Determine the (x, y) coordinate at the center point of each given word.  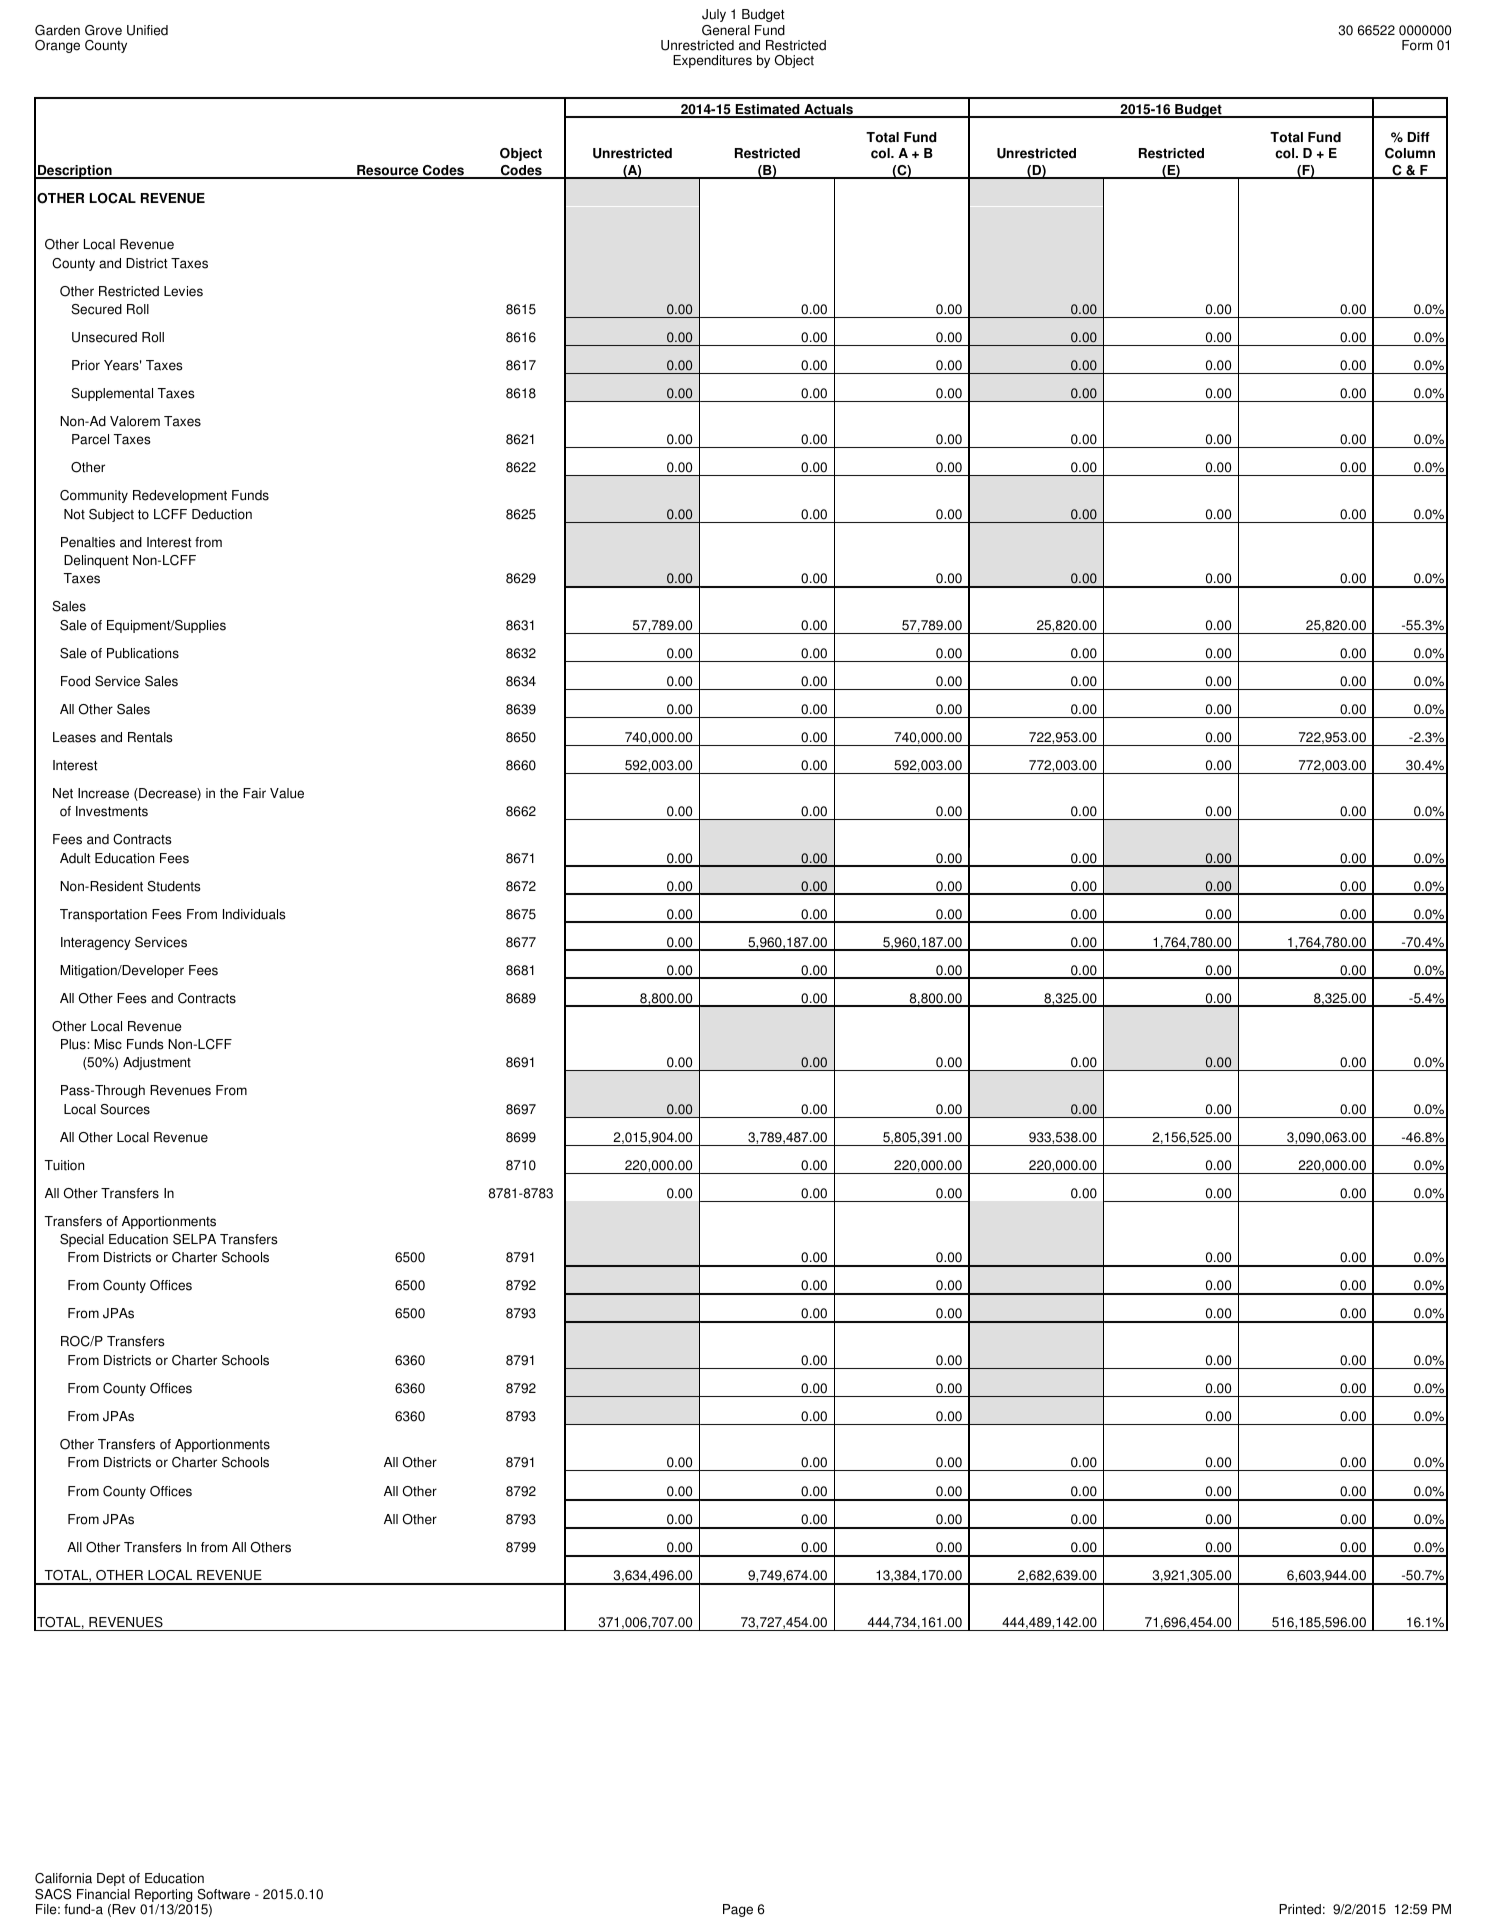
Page (738, 1910)
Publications (143, 653)
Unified (147, 30)
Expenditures (712, 61)
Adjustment (157, 1063)
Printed (1300, 1909)
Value (287, 793)
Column (1410, 153)
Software (223, 1894)
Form (1417, 45)
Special (82, 1240)
